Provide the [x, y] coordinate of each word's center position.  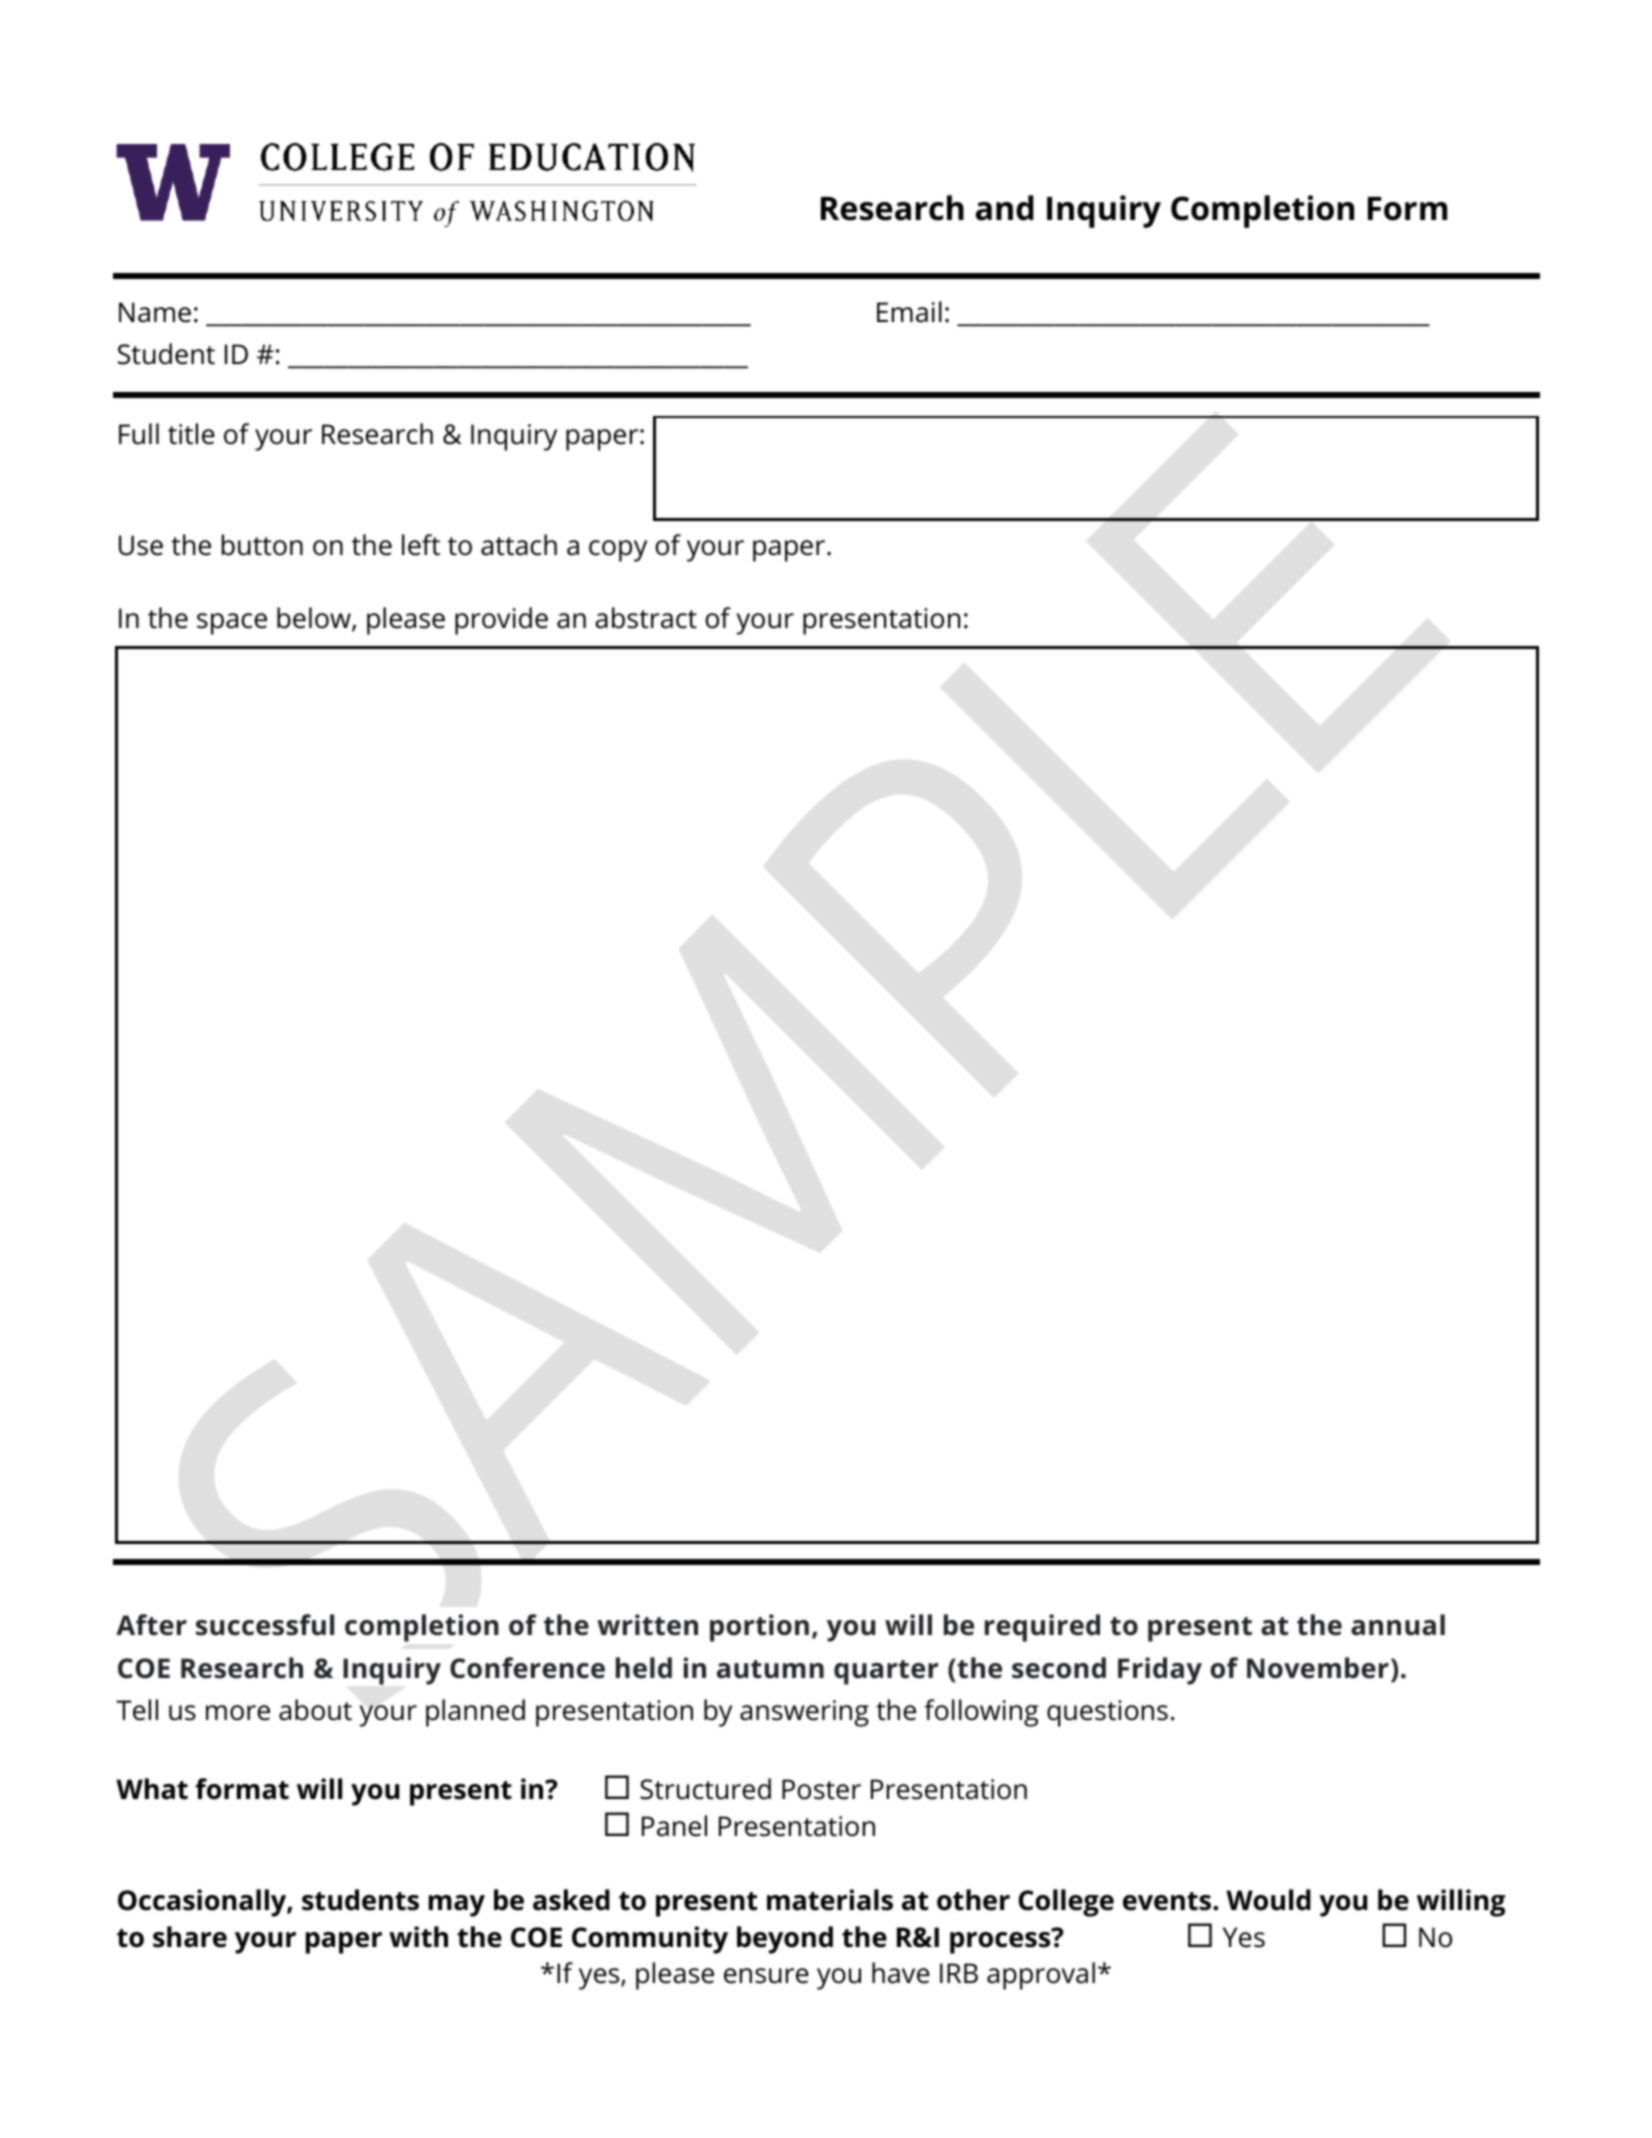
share [190, 1937]
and [1005, 208]
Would [1268, 1900]
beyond [785, 1940]
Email [909, 312]
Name [155, 312]
